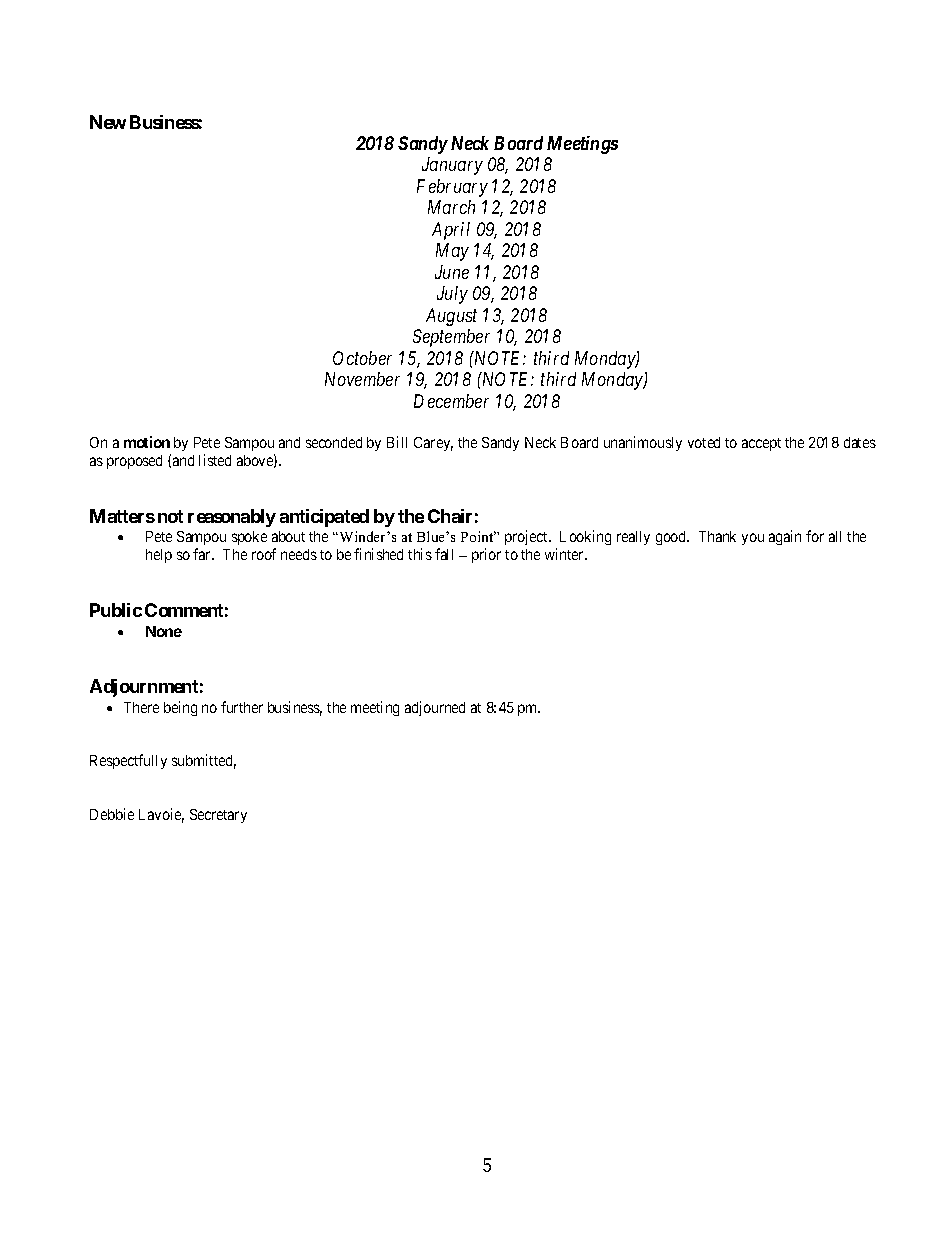 This page has height=1233, width=952. I want to click on New, so click(108, 122).
